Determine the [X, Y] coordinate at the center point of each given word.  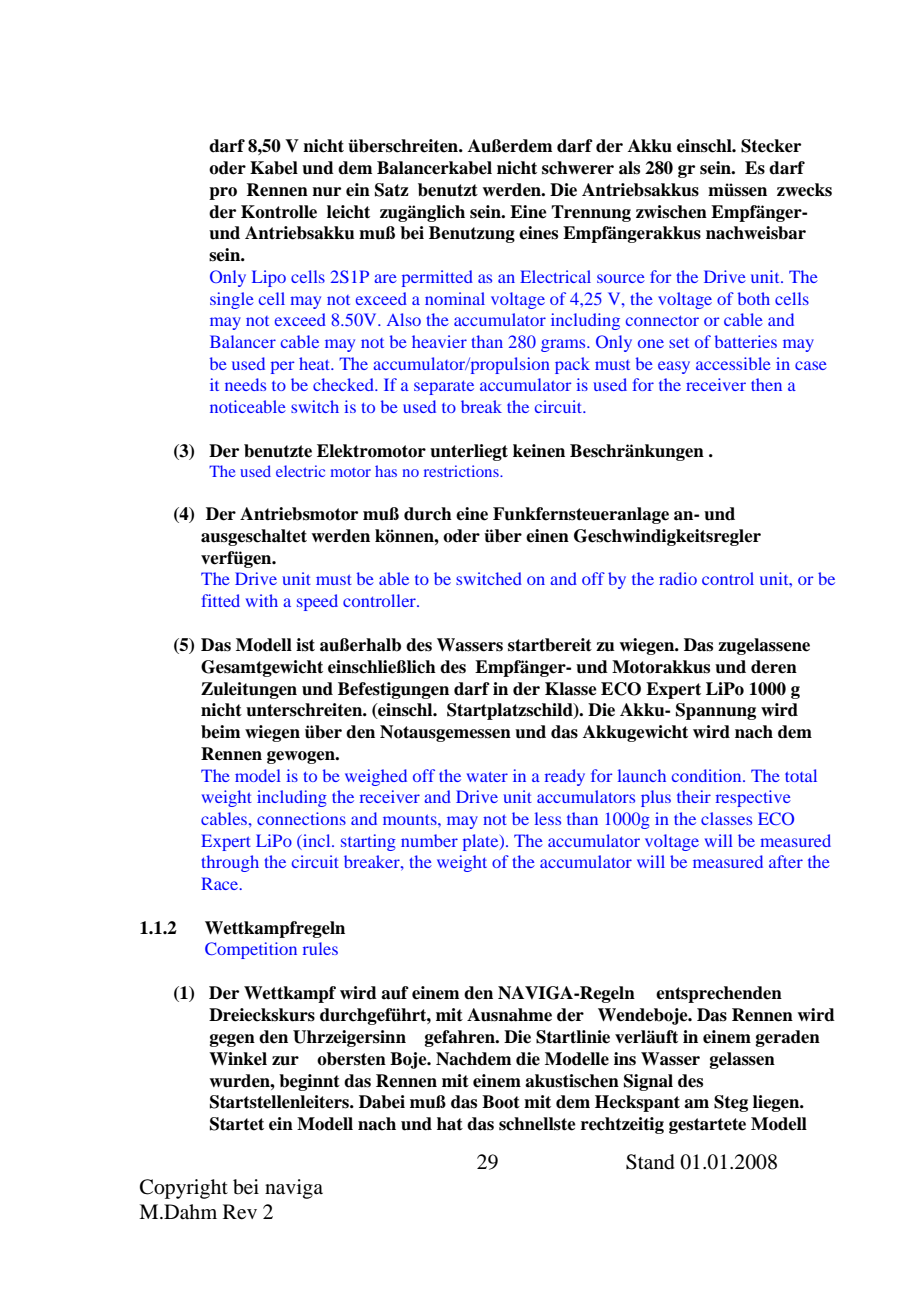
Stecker [771, 146]
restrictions [462, 471]
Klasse [571, 689]
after [786, 861]
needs [245, 384]
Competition [251, 950]
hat [450, 1124]
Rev [240, 1212]
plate [482, 842]
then [766, 384]
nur [326, 192]
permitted [437, 278]
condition [708, 775]
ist [305, 645]
